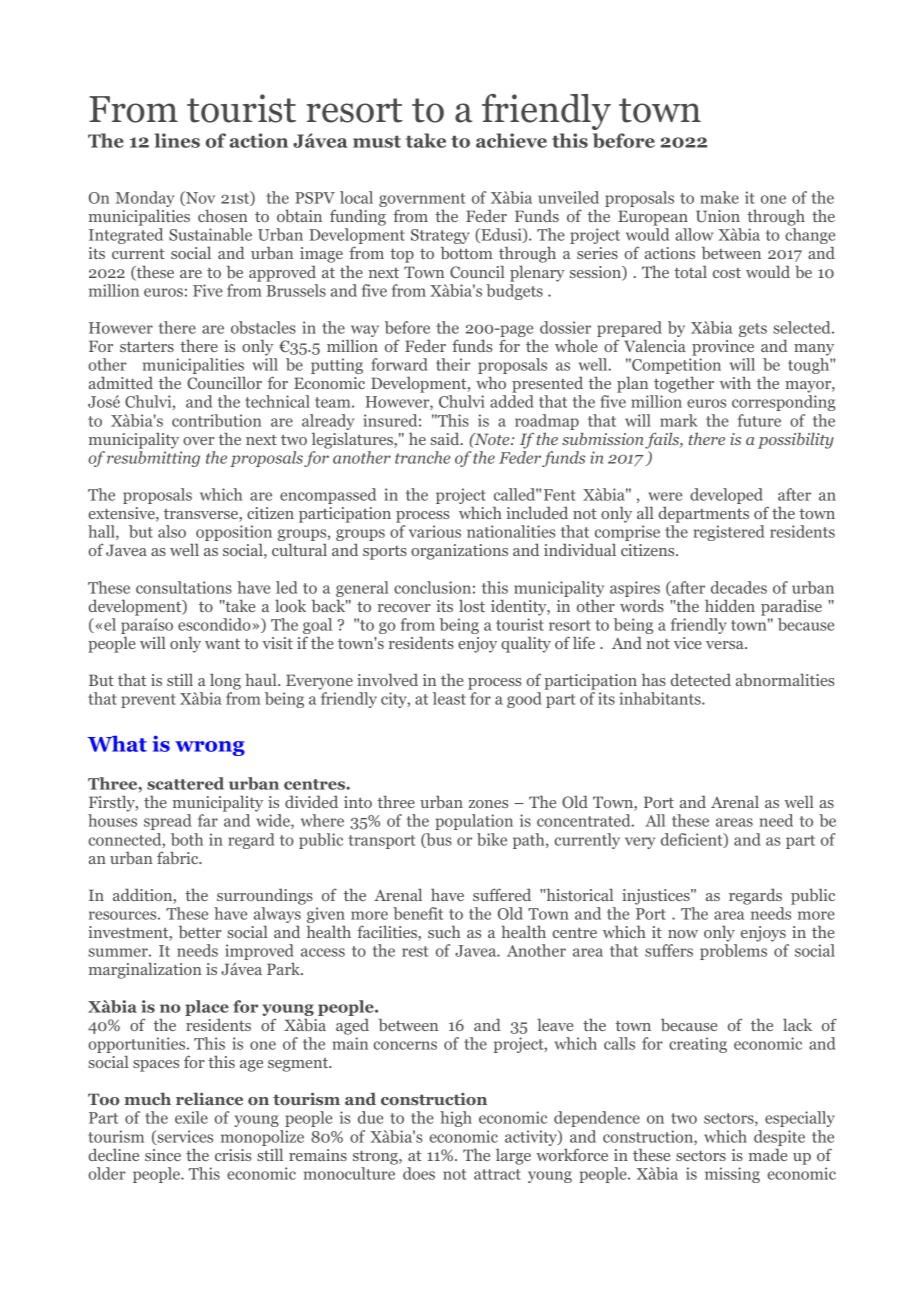 The width and height of the image is (924, 1308). Describe the element at coordinates (511, 140) in the image. I see `achieve` at that location.
